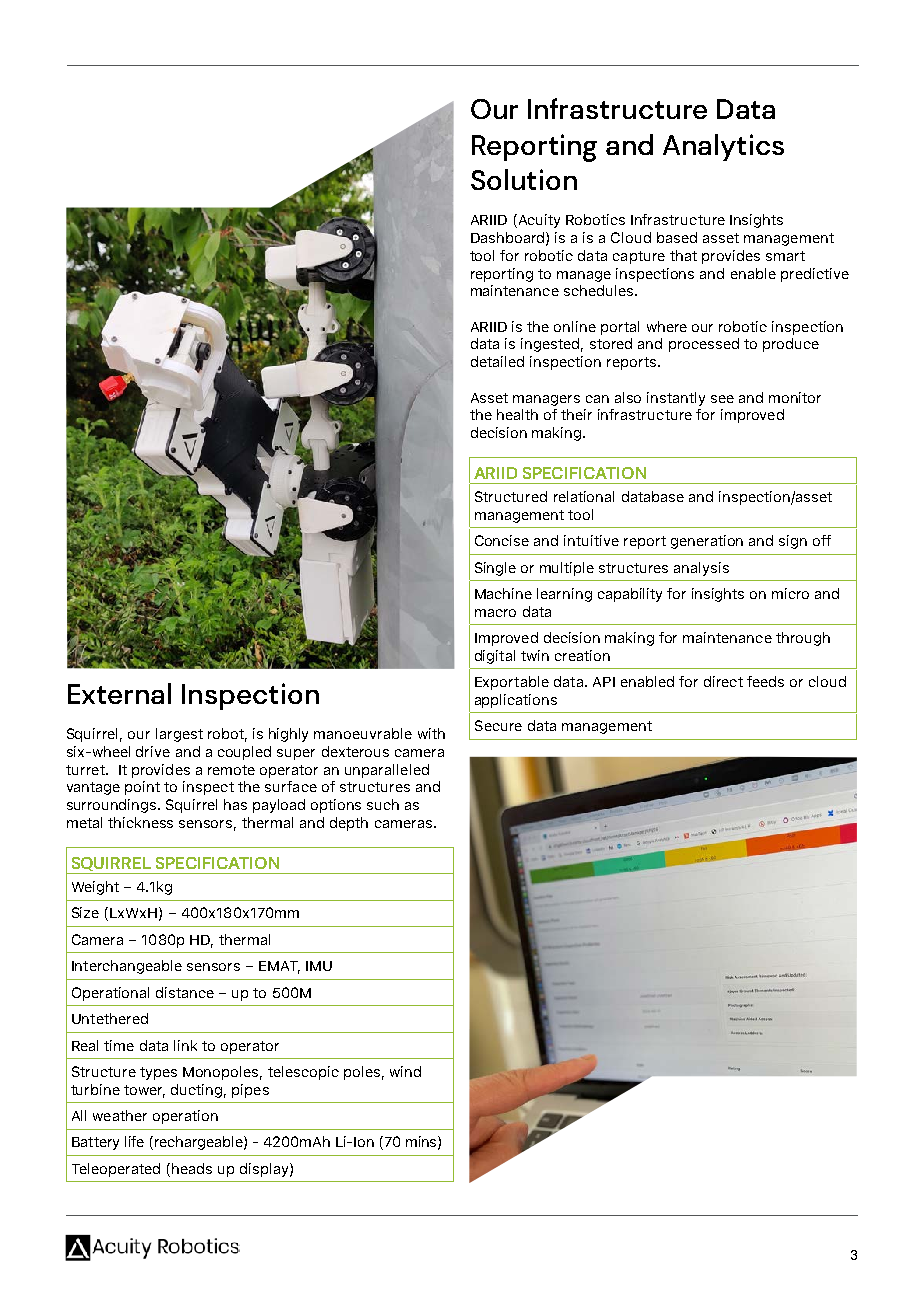  I want to click on life, so click(134, 1141).
